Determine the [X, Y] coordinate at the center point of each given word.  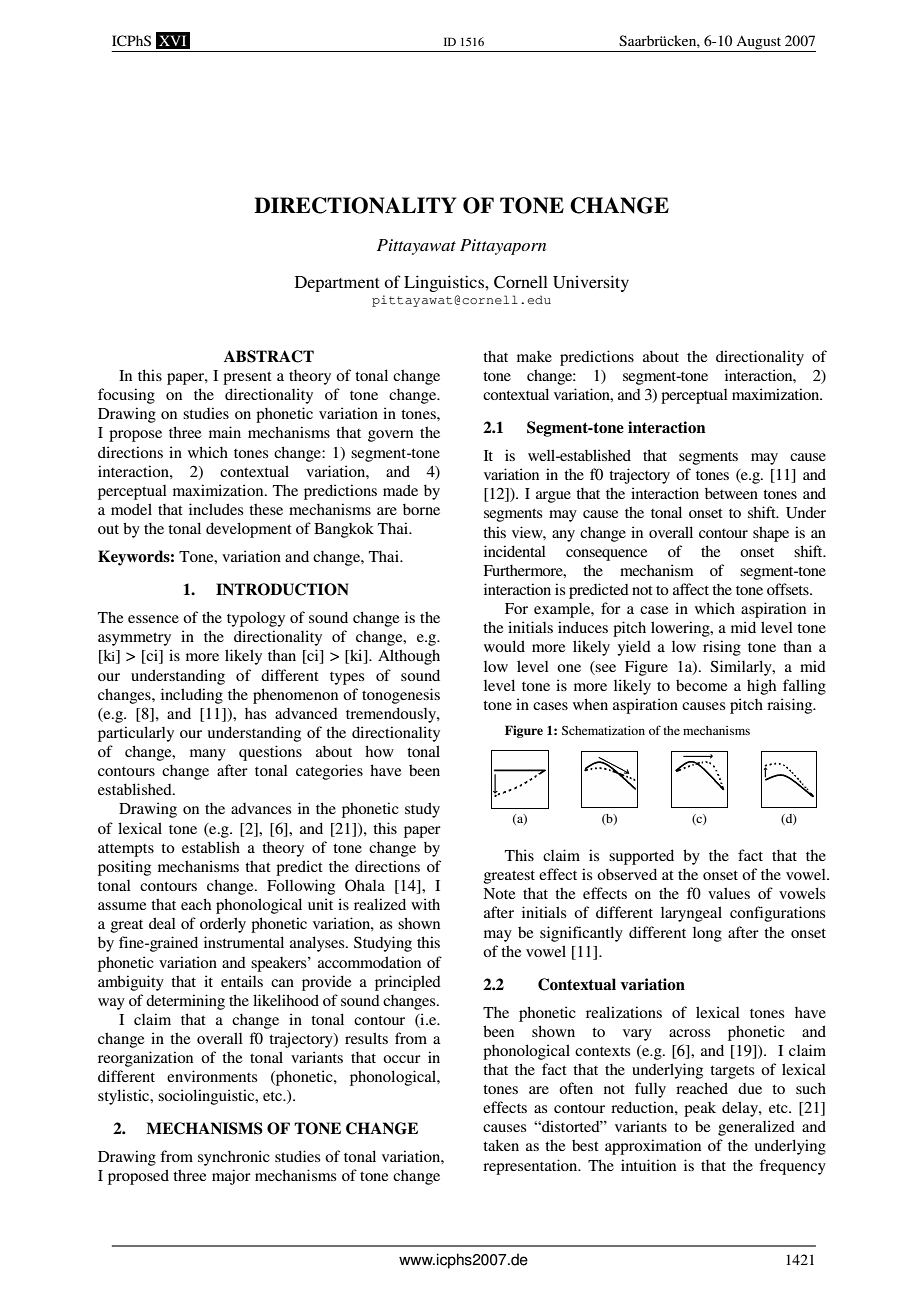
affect [691, 589]
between [731, 493]
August [758, 43]
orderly [223, 925]
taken [501, 1145]
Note [499, 893]
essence [153, 619]
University [591, 283]
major [231, 1177]
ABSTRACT [269, 356]
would [504, 646]
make [534, 356]
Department [337, 284]
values [729, 893]
